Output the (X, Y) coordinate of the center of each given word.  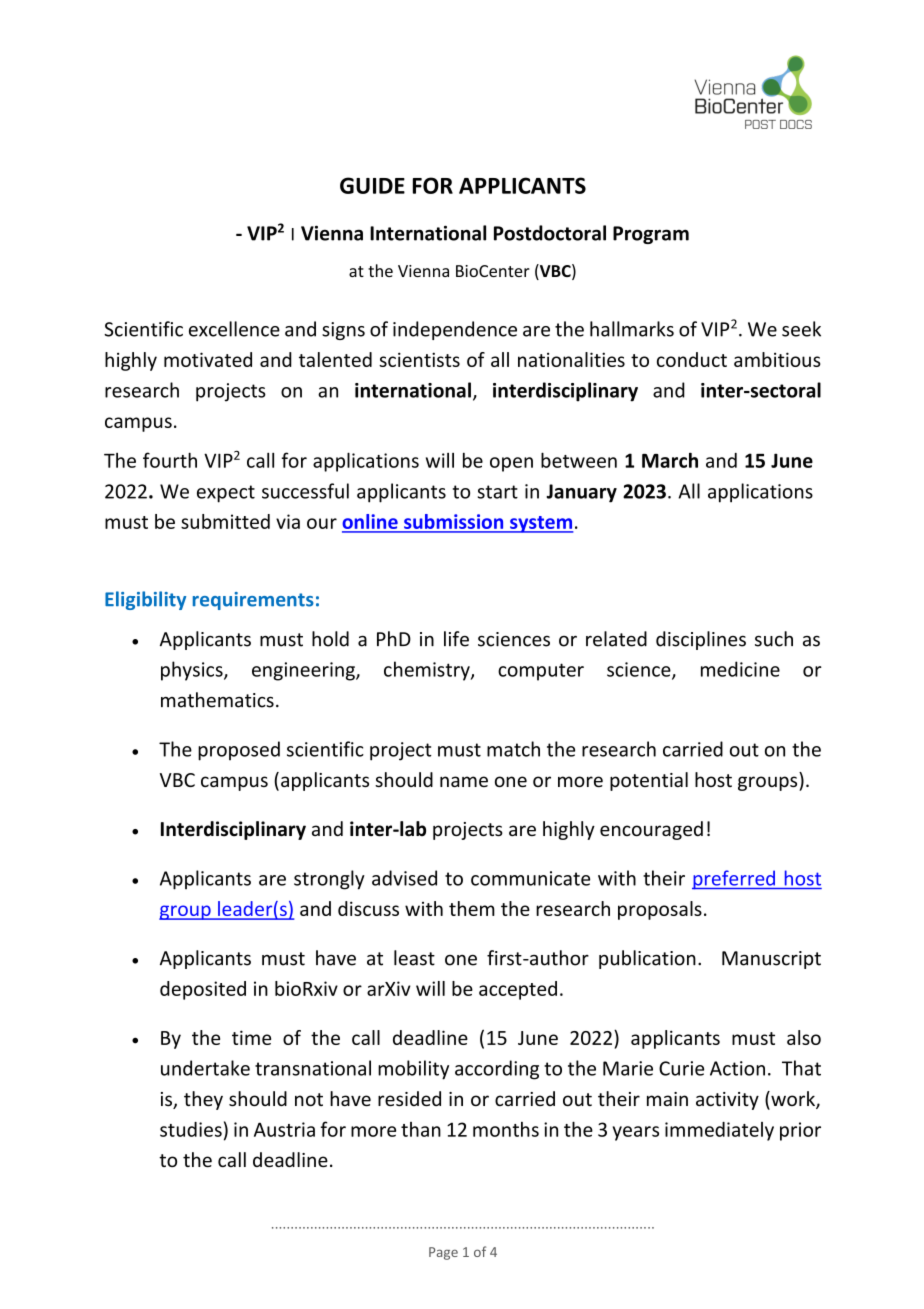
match (513, 749)
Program (651, 235)
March (670, 460)
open (511, 464)
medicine (740, 669)
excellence (234, 329)
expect (226, 494)
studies (191, 1129)
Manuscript (771, 960)
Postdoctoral (550, 233)
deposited (203, 990)
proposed (239, 751)
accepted (518, 990)
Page (443, 1253)
